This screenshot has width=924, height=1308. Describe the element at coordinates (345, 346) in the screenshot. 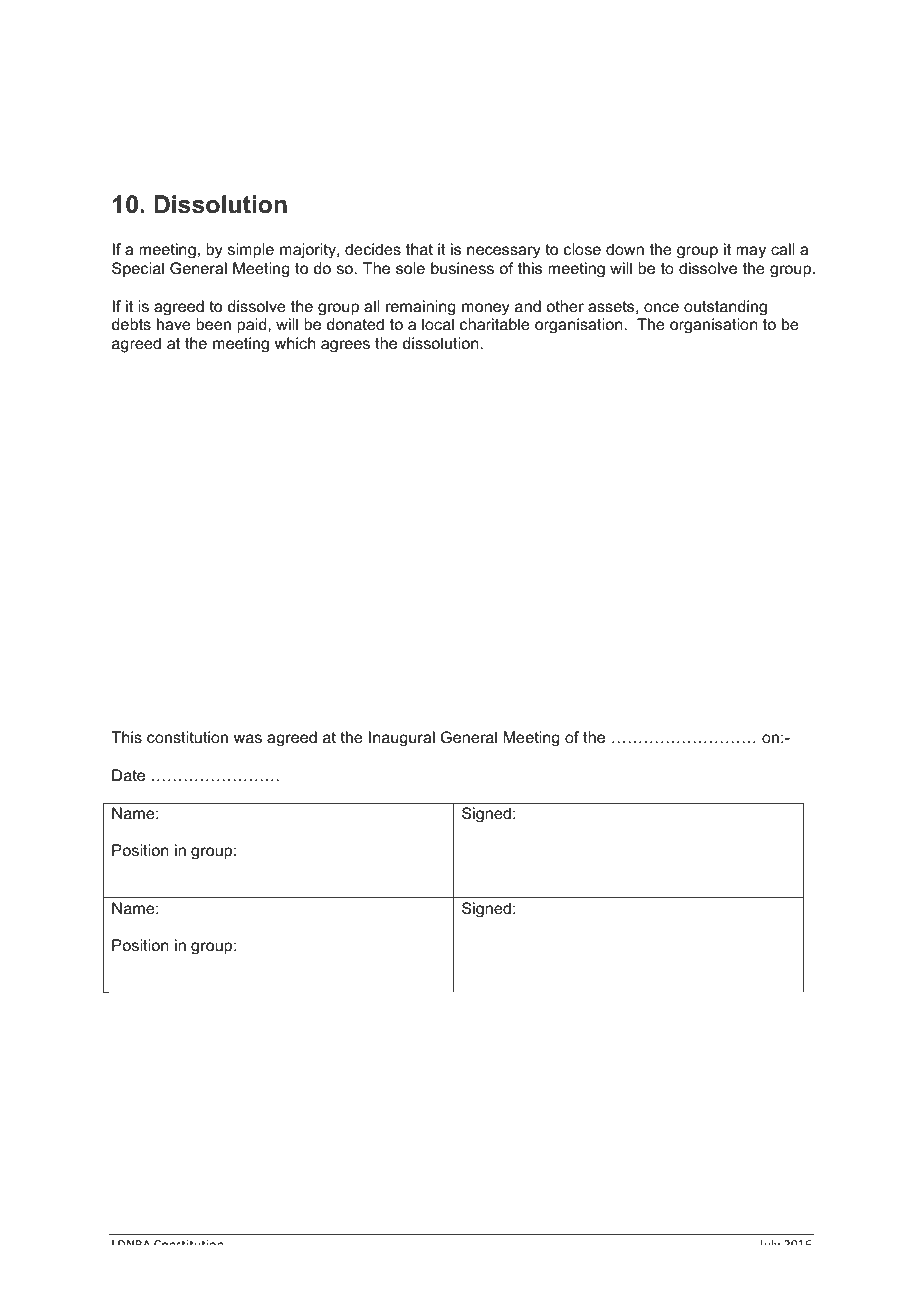

I see `agrees` at that location.
